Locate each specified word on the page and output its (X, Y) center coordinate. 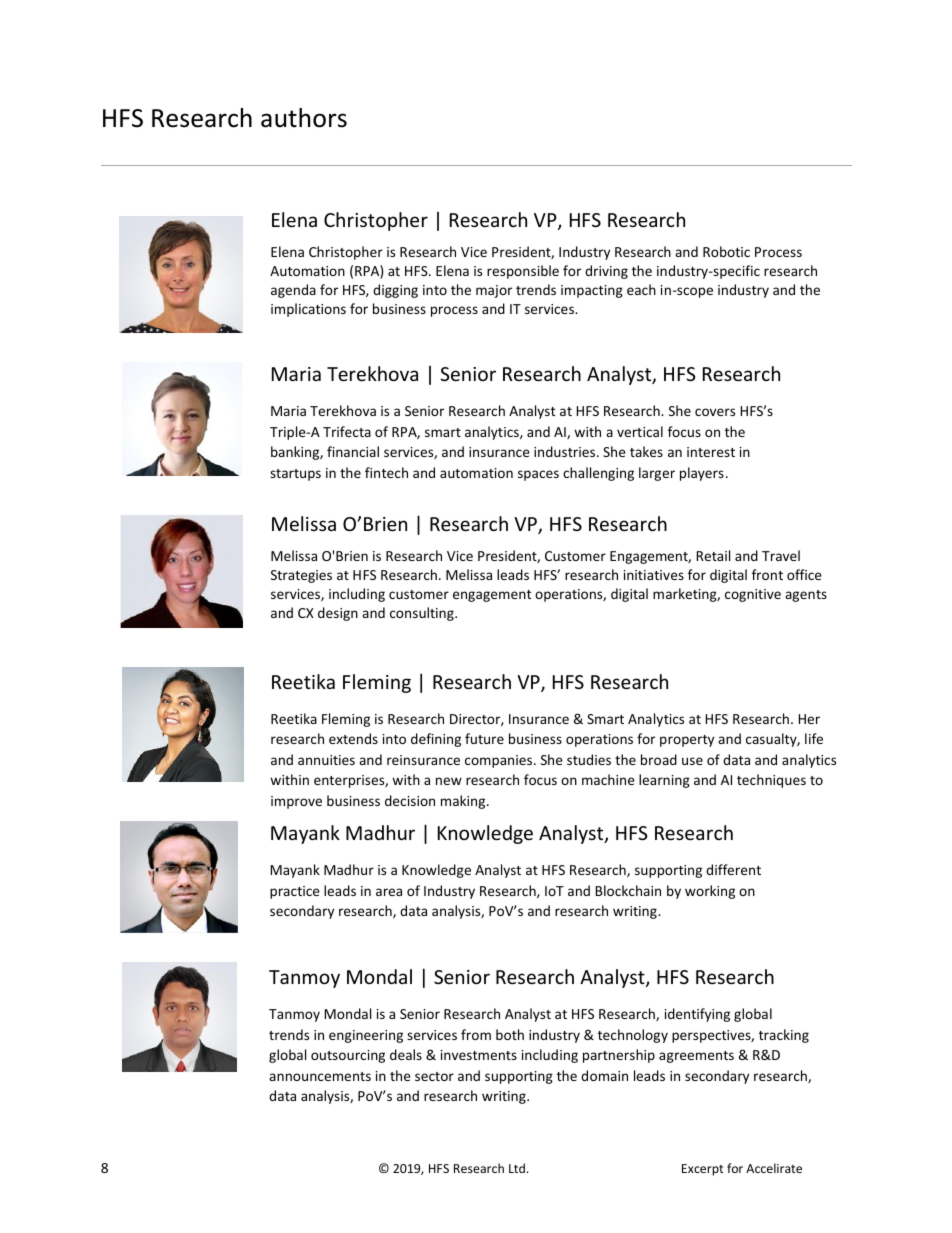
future (484, 738)
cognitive (753, 595)
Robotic (726, 251)
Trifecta (347, 431)
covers (715, 412)
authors (304, 118)
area (389, 892)
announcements (320, 1076)
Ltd (517, 1168)
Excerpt (703, 1170)
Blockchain (628, 890)
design (338, 614)
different (733, 869)
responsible (523, 272)
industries (564, 451)
